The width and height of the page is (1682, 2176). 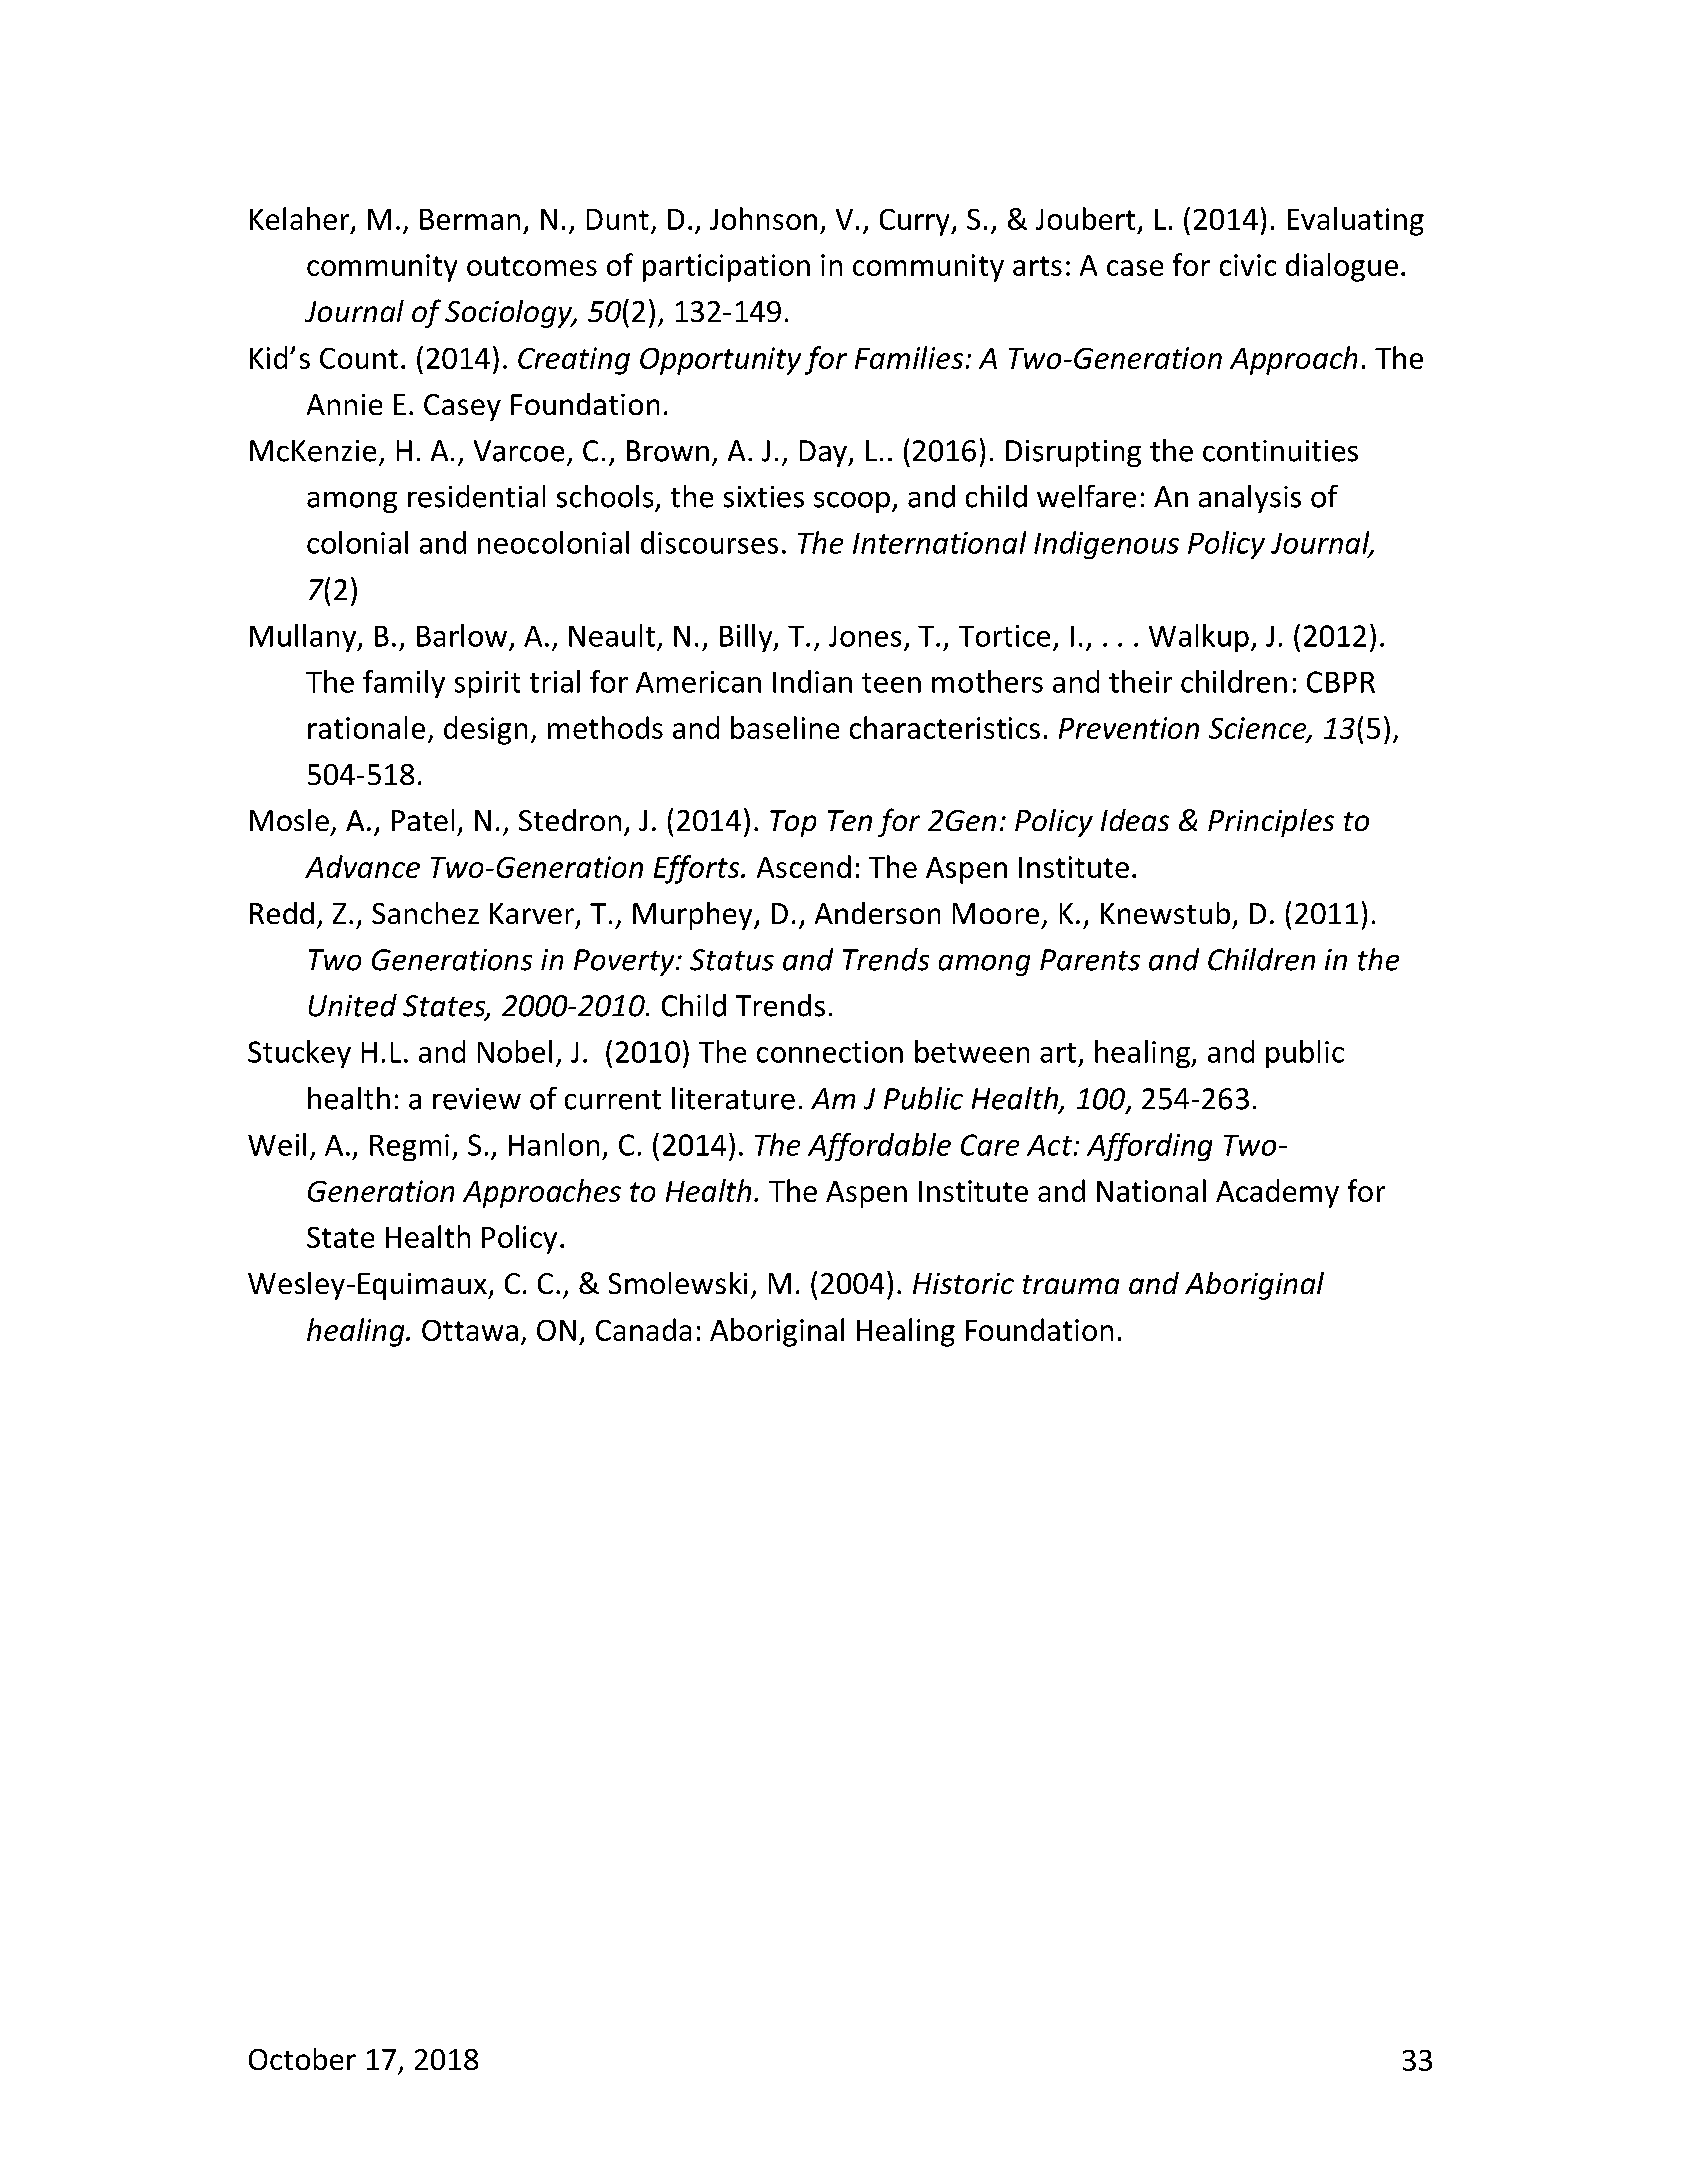 What do you see at coordinates (1071, 1284) in the page?
I see `trauma` at bounding box center [1071, 1284].
